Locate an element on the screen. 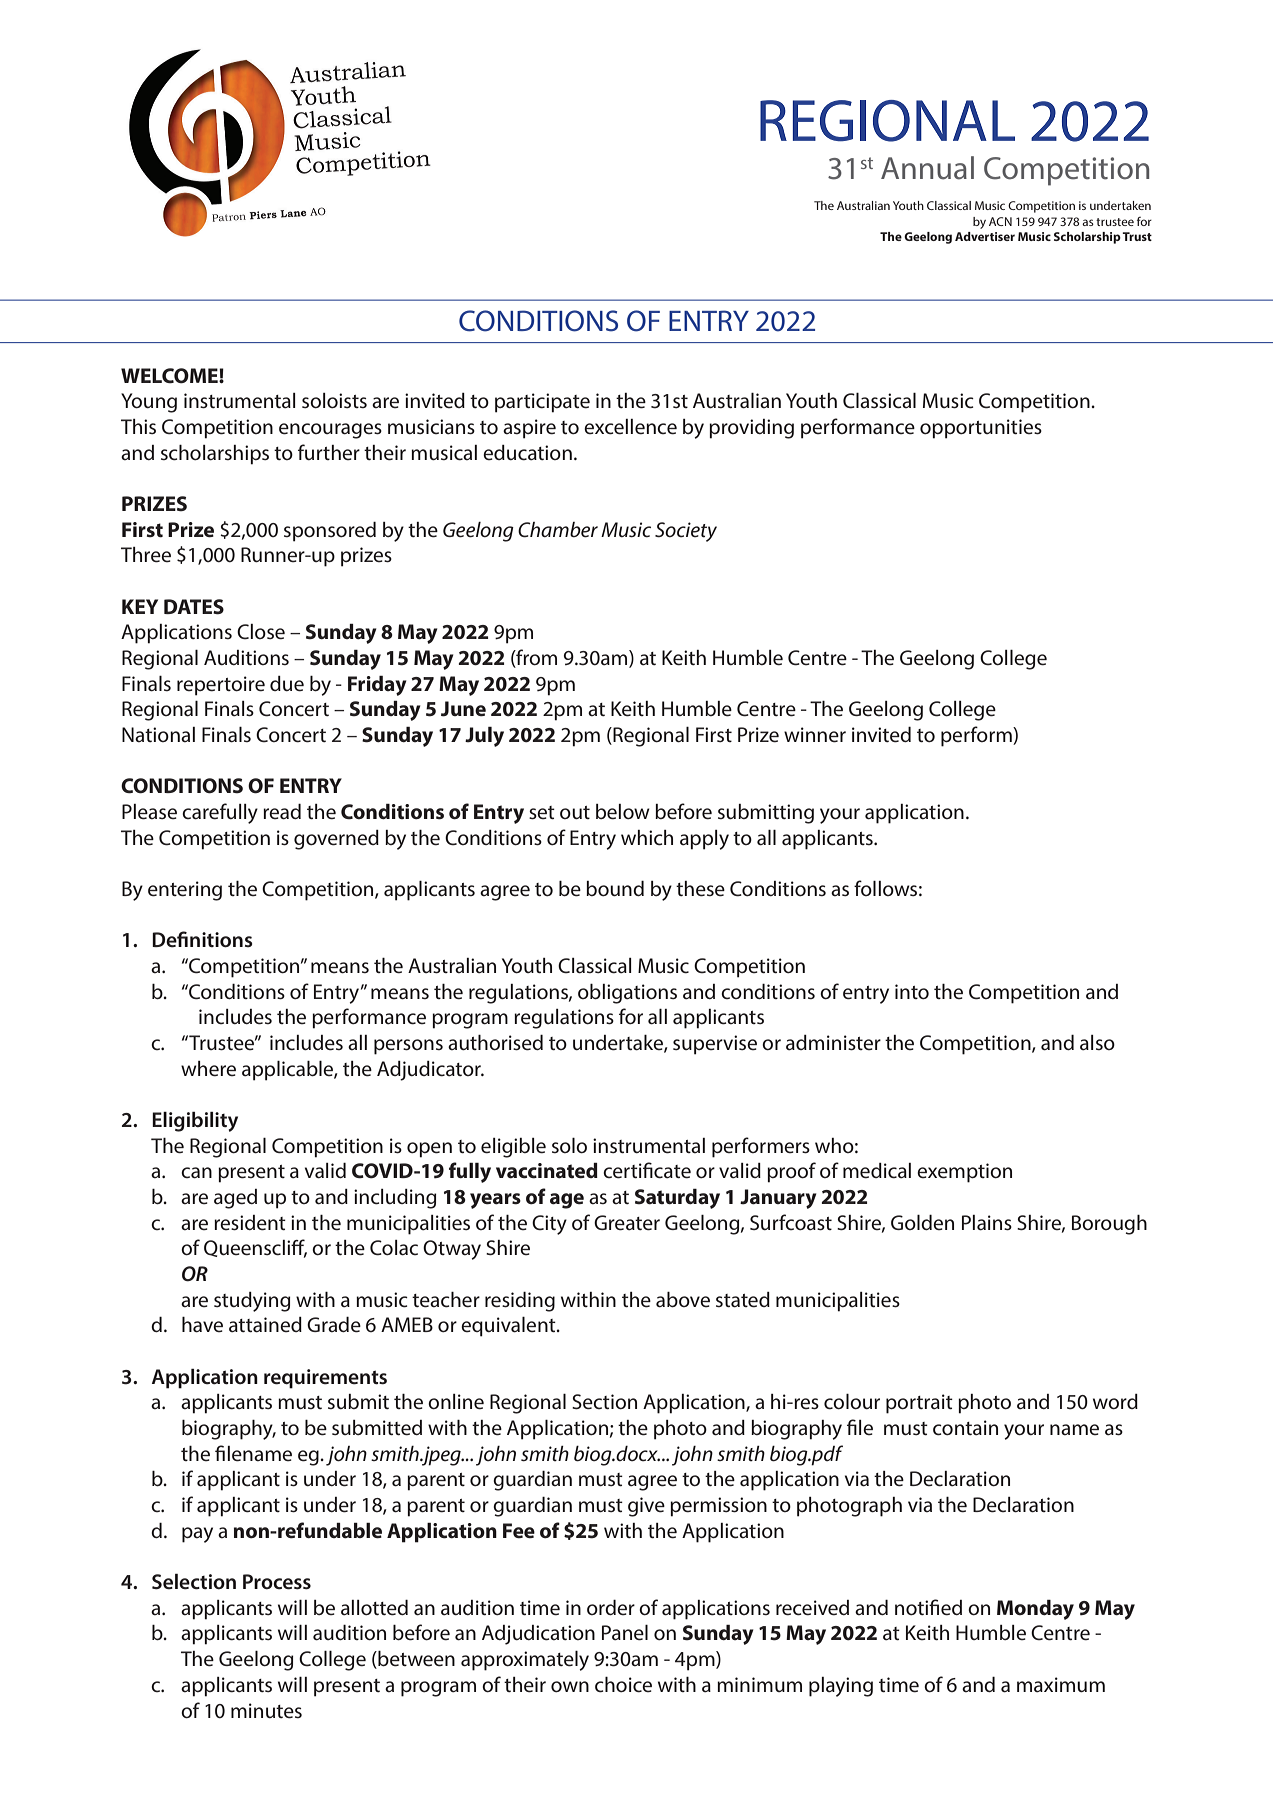 This screenshot has height=1801, width=1273. WELCOME is located at coordinates (170, 376).
